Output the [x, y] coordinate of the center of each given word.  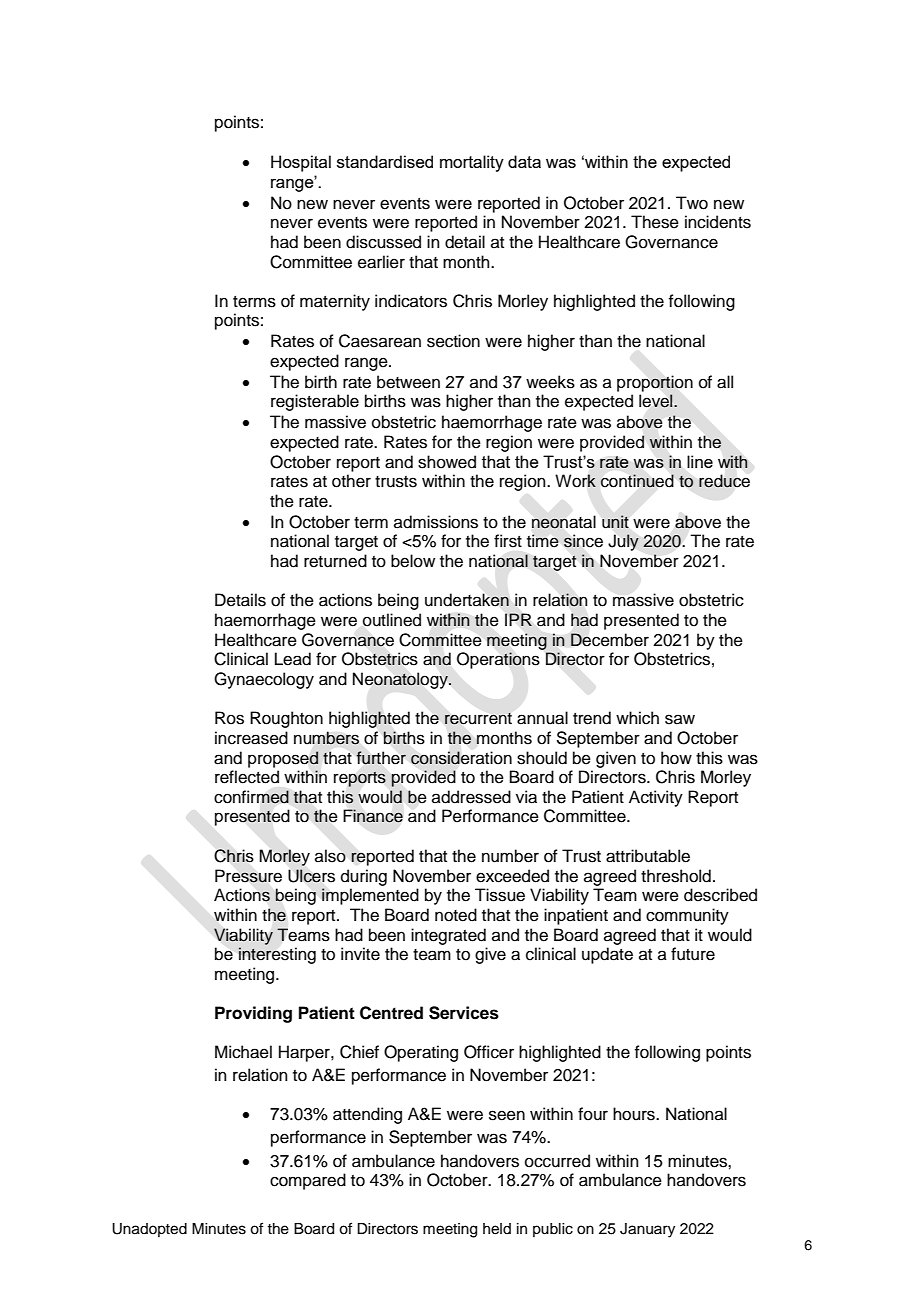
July [623, 542]
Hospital [301, 163]
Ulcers [311, 876]
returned [335, 561]
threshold [676, 876]
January [647, 1230]
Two [692, 203]
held [497, 1229]
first [508, 541]
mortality [472, 163]
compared [308, 1181]
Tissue [500, 895]
